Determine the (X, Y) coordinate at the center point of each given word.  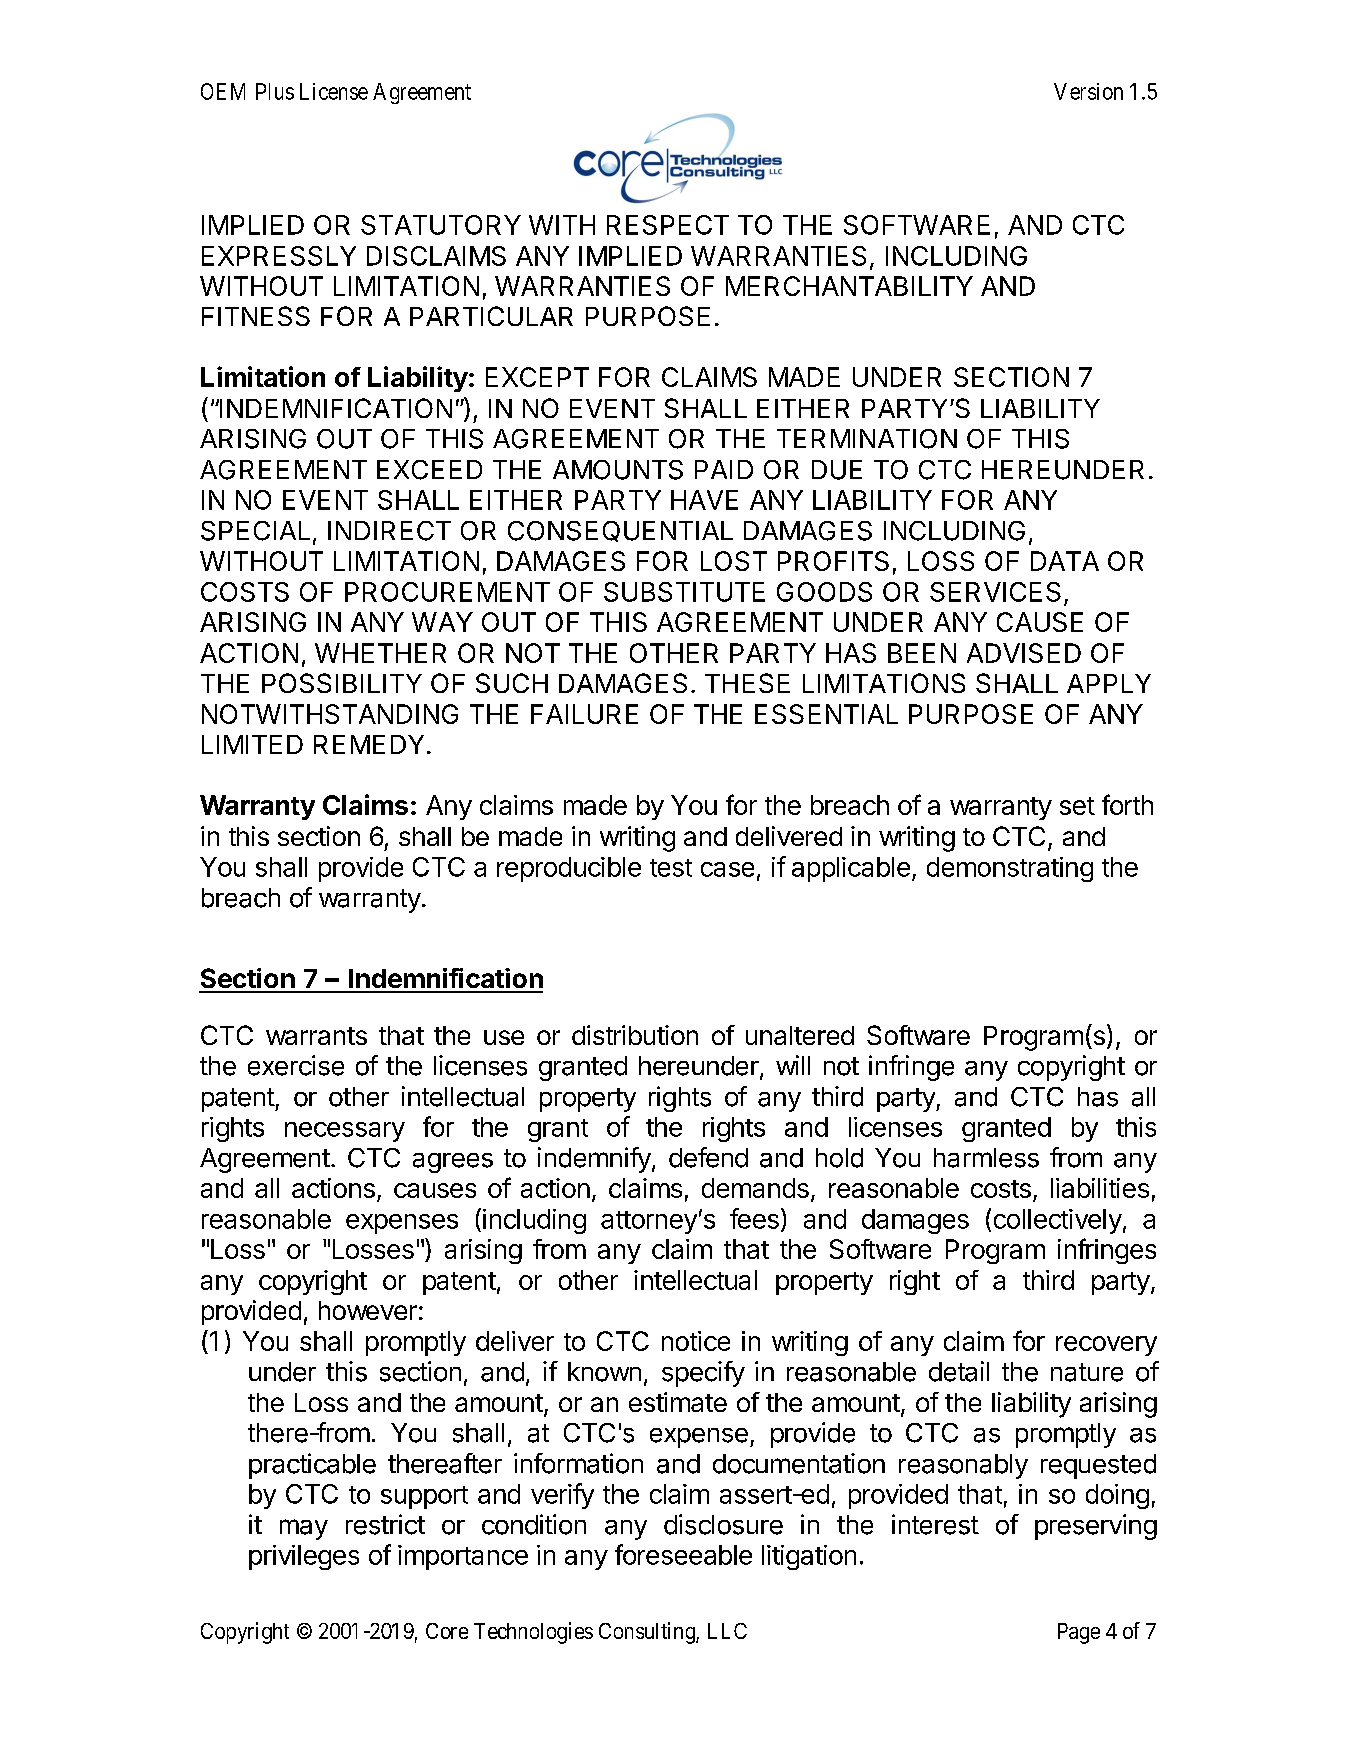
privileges (304, 1557)
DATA (1065, 561)
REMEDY (369, 744)
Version (1088, 91)
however (368, 1310)
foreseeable (683, 1554)
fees (754, 1218)
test (671, 868)
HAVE (704, 500)
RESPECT (668, 225)
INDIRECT (389, 531)
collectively (1058, 1221)
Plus (275, 91)
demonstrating (1010, 869)
